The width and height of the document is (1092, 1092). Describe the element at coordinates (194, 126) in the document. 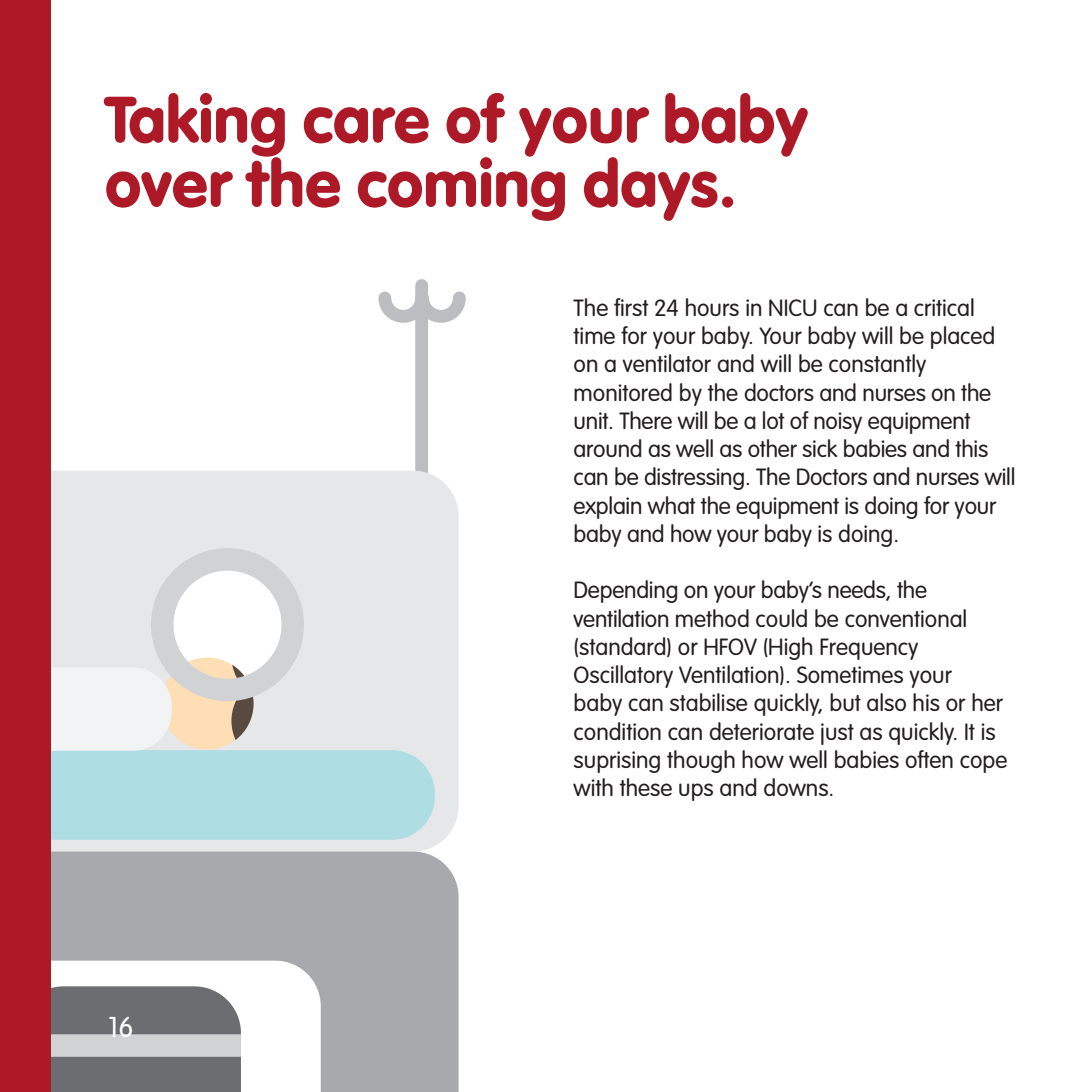

I see `Taking` at that location.
